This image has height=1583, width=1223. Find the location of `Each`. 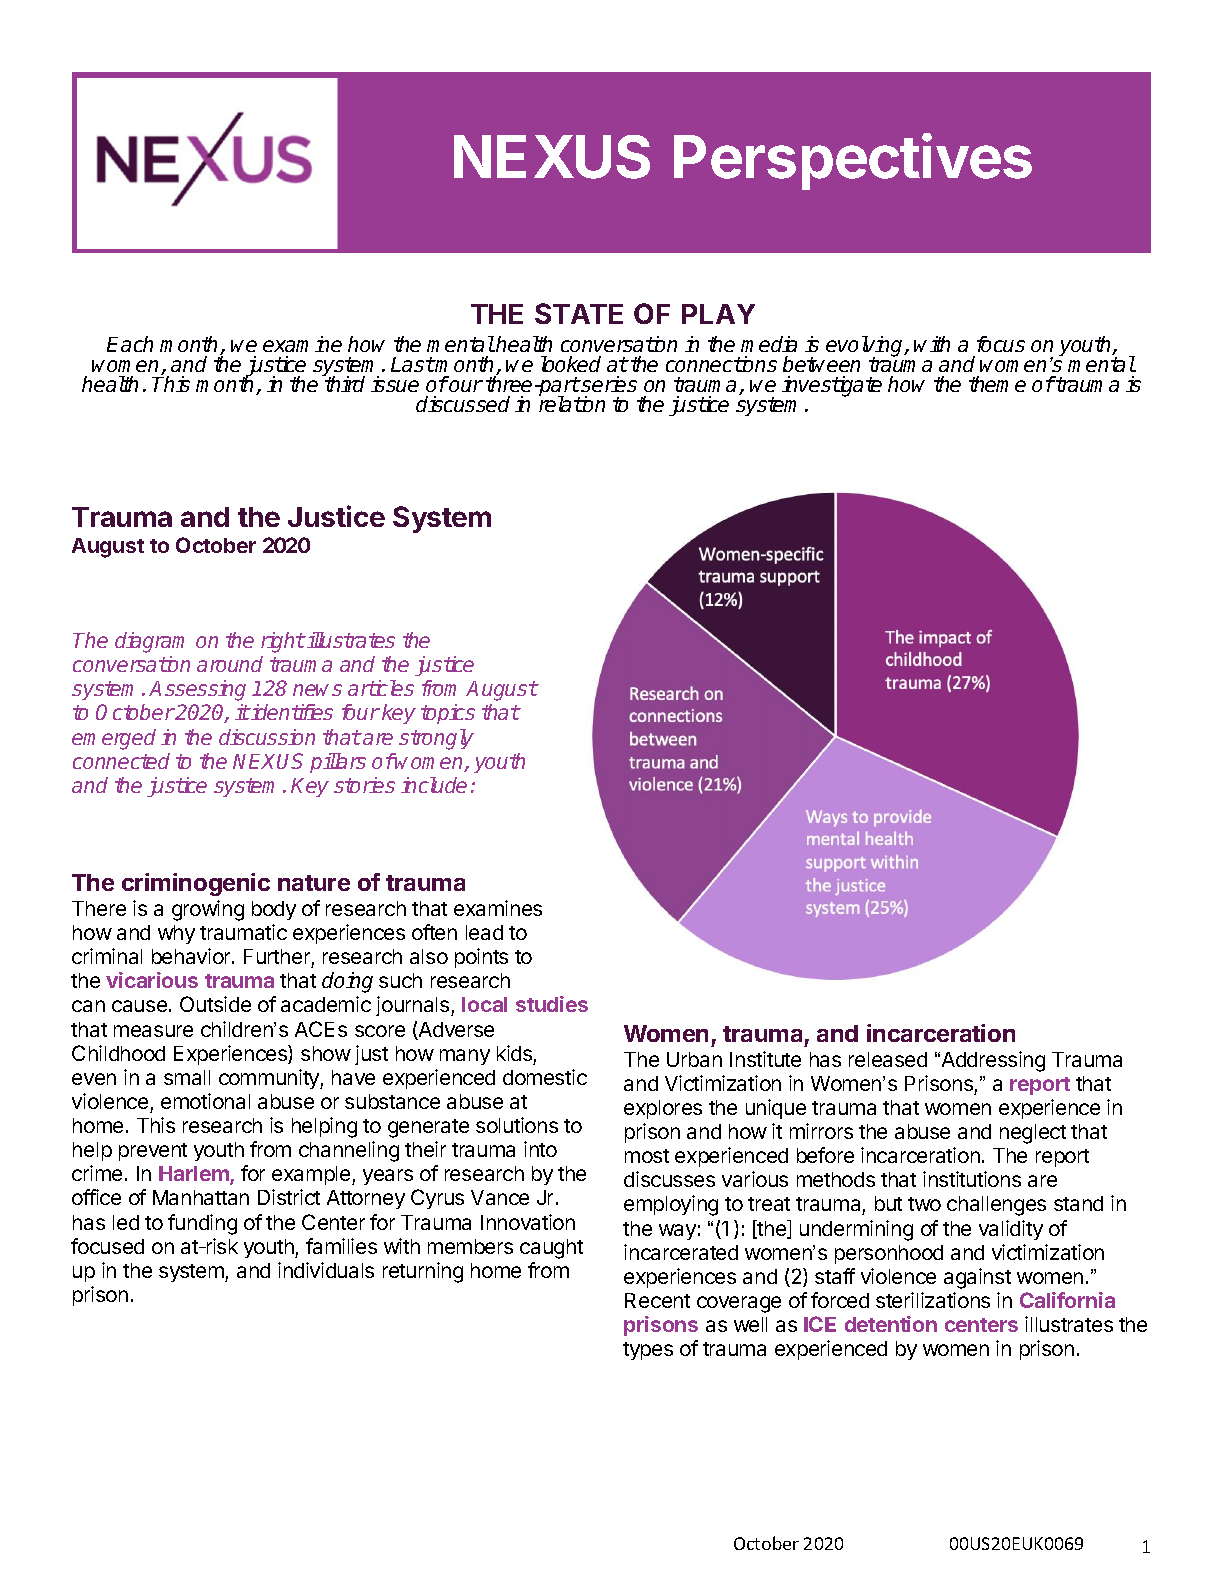

Each is located at coordinates (130, 344).
